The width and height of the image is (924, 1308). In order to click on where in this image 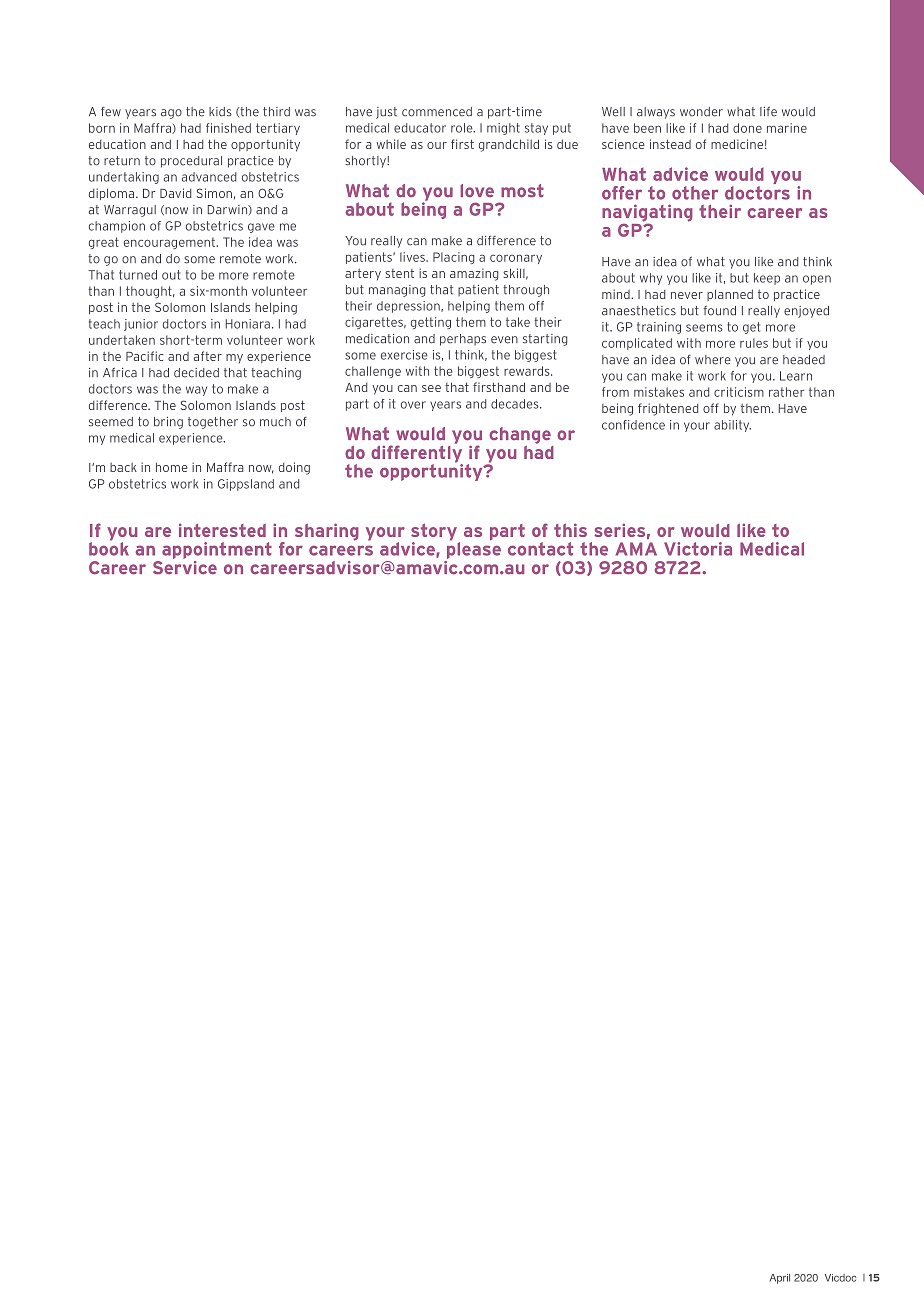, I will do `click(713, 360)`.
